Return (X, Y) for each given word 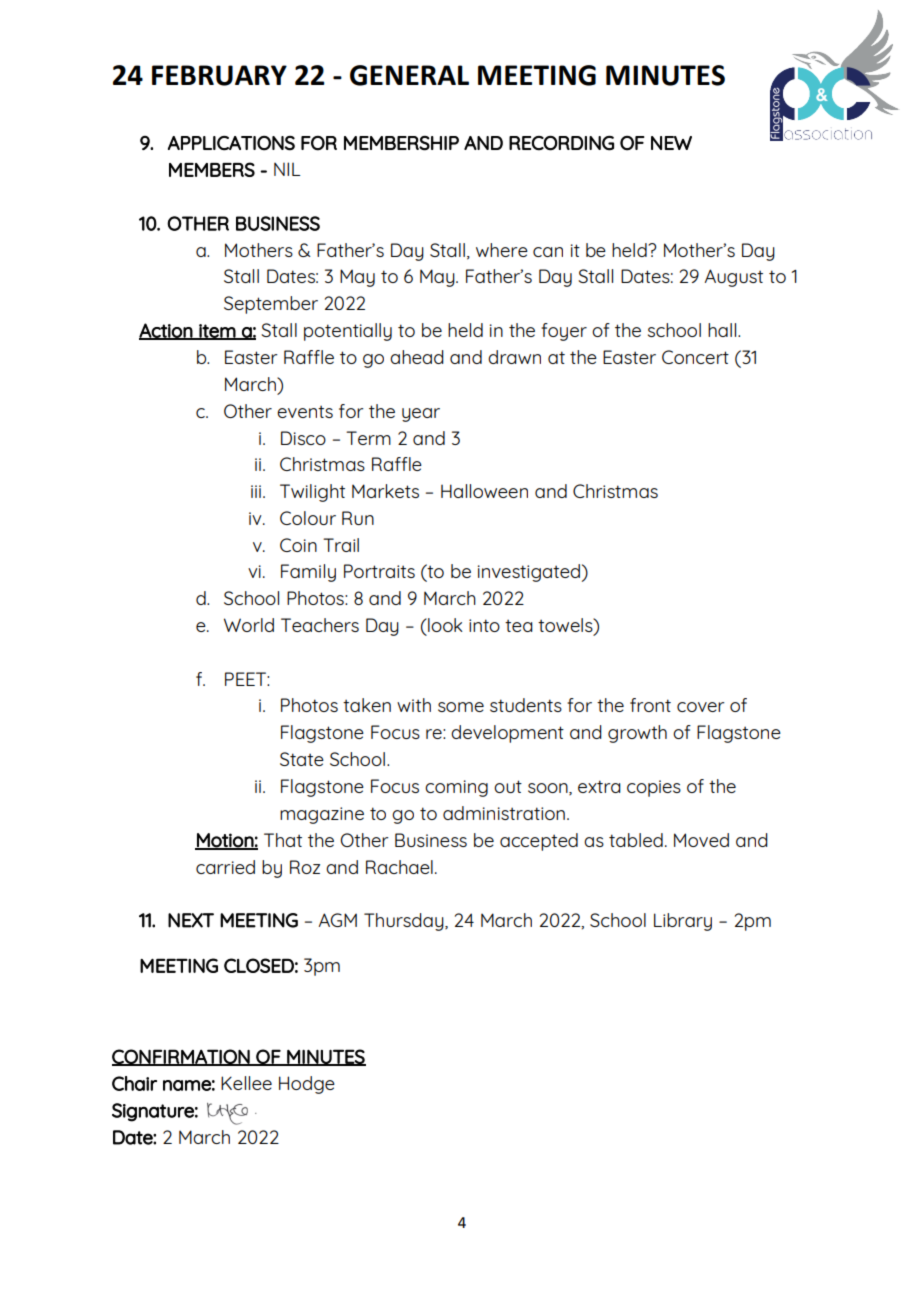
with (414, 705)
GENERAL (409, 75)
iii (257, 491)
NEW (671, 143)
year (421, 415)
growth (637, 734)
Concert (695, 357)
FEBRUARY (219, 75)
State (302, 759)
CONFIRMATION (182, 1057)
